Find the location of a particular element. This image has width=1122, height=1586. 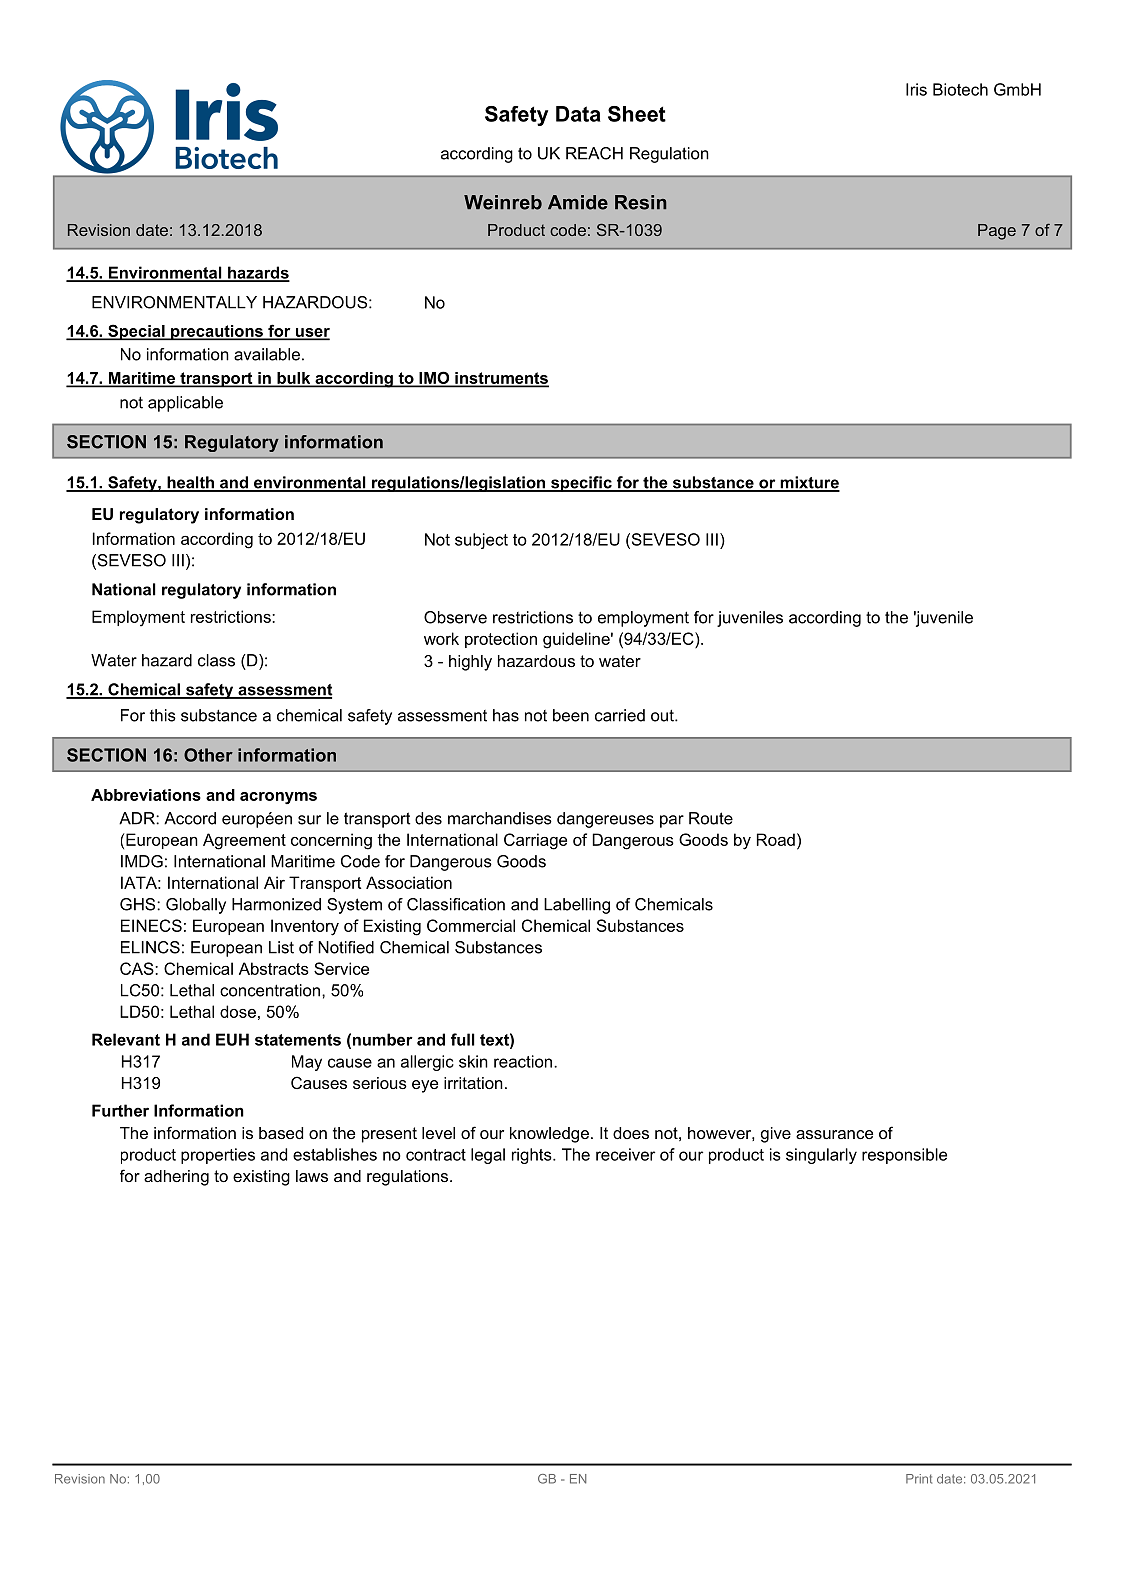

precautions is located at coordinates (217, 333).
